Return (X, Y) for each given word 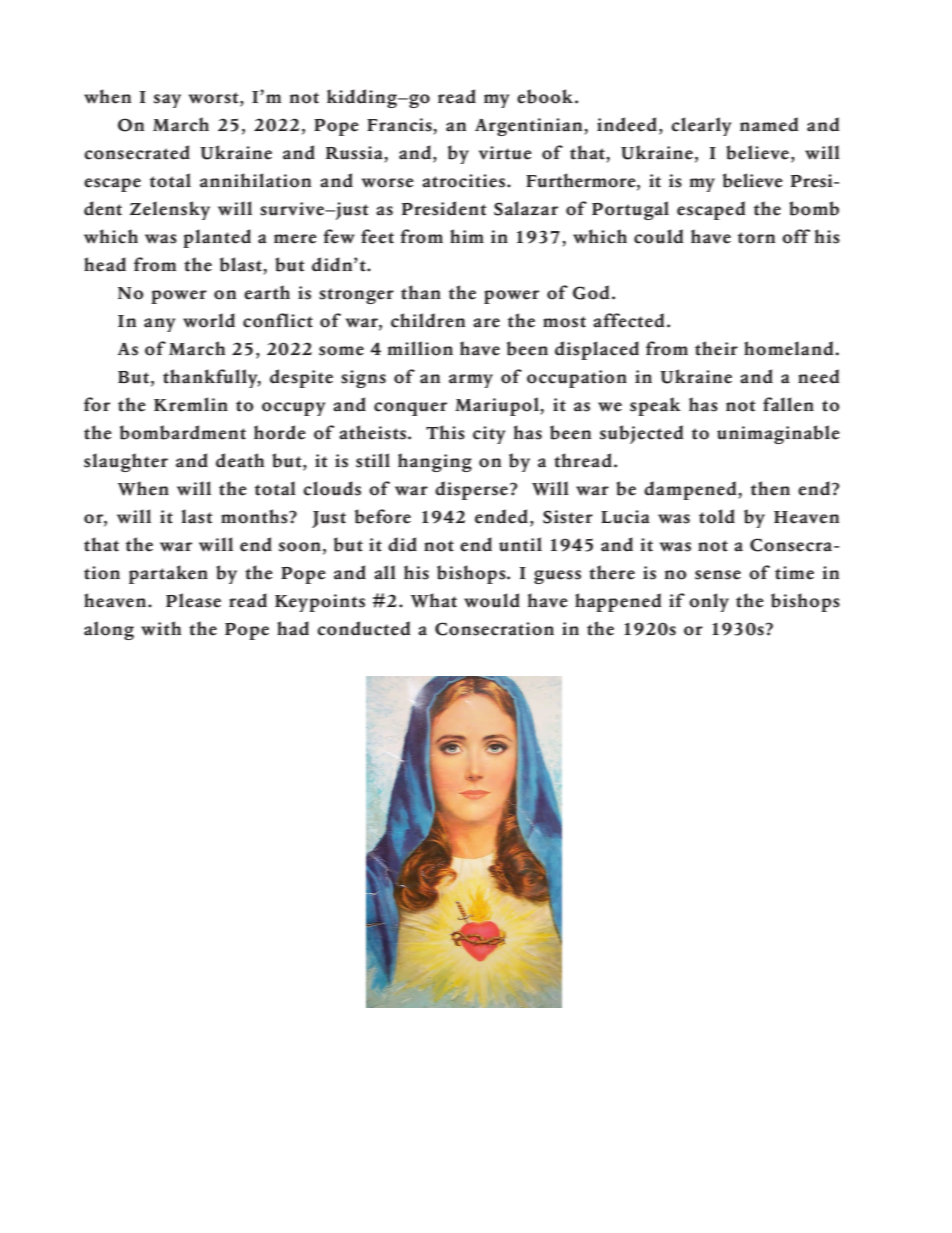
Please (193, 600)
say (167, 101)
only (709, 602)
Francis (399, 125)
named (769, 124)
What (434, 600)
